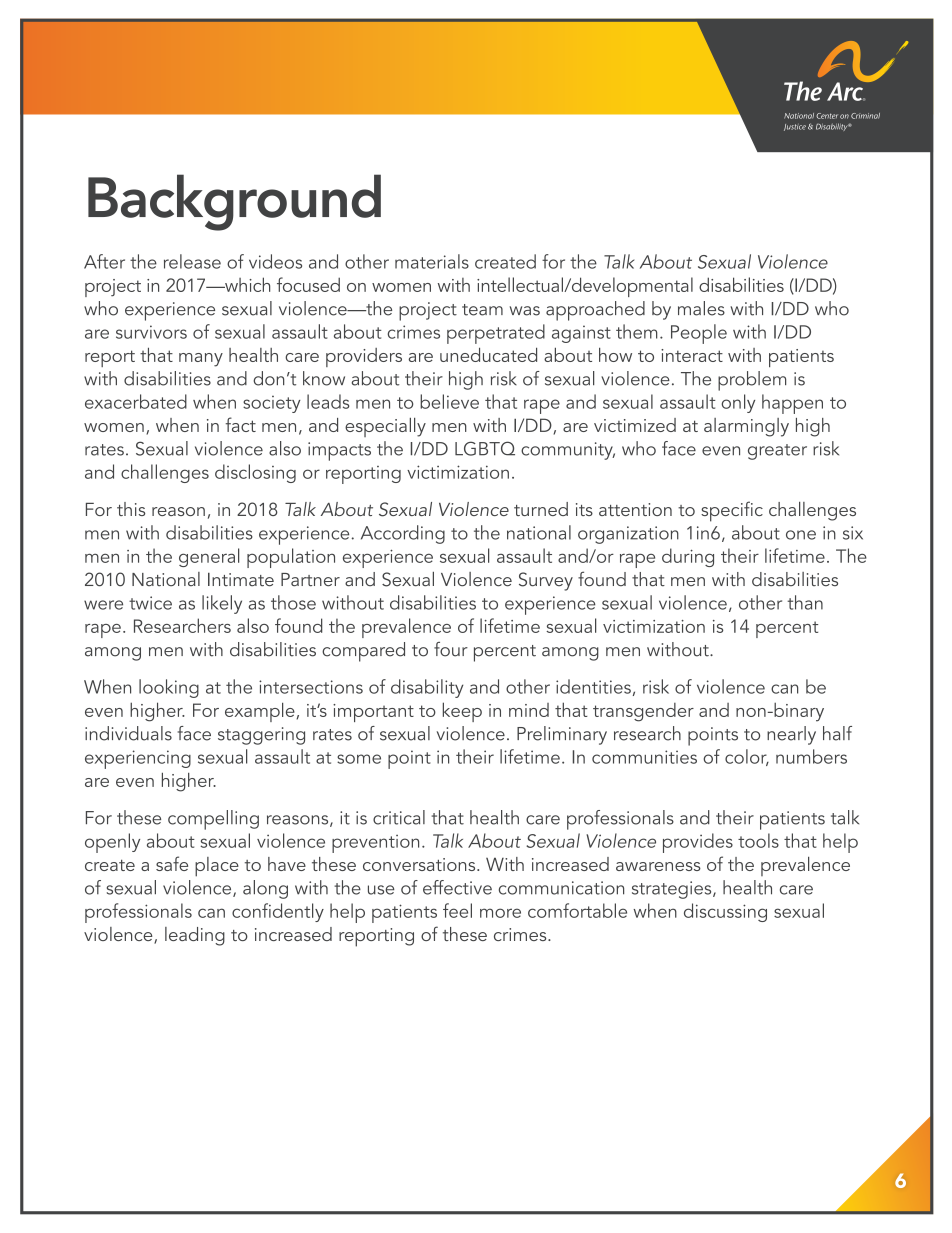 The height and width of the screenshot is (1233, 952). I want to click on during, so click(688, 557).
